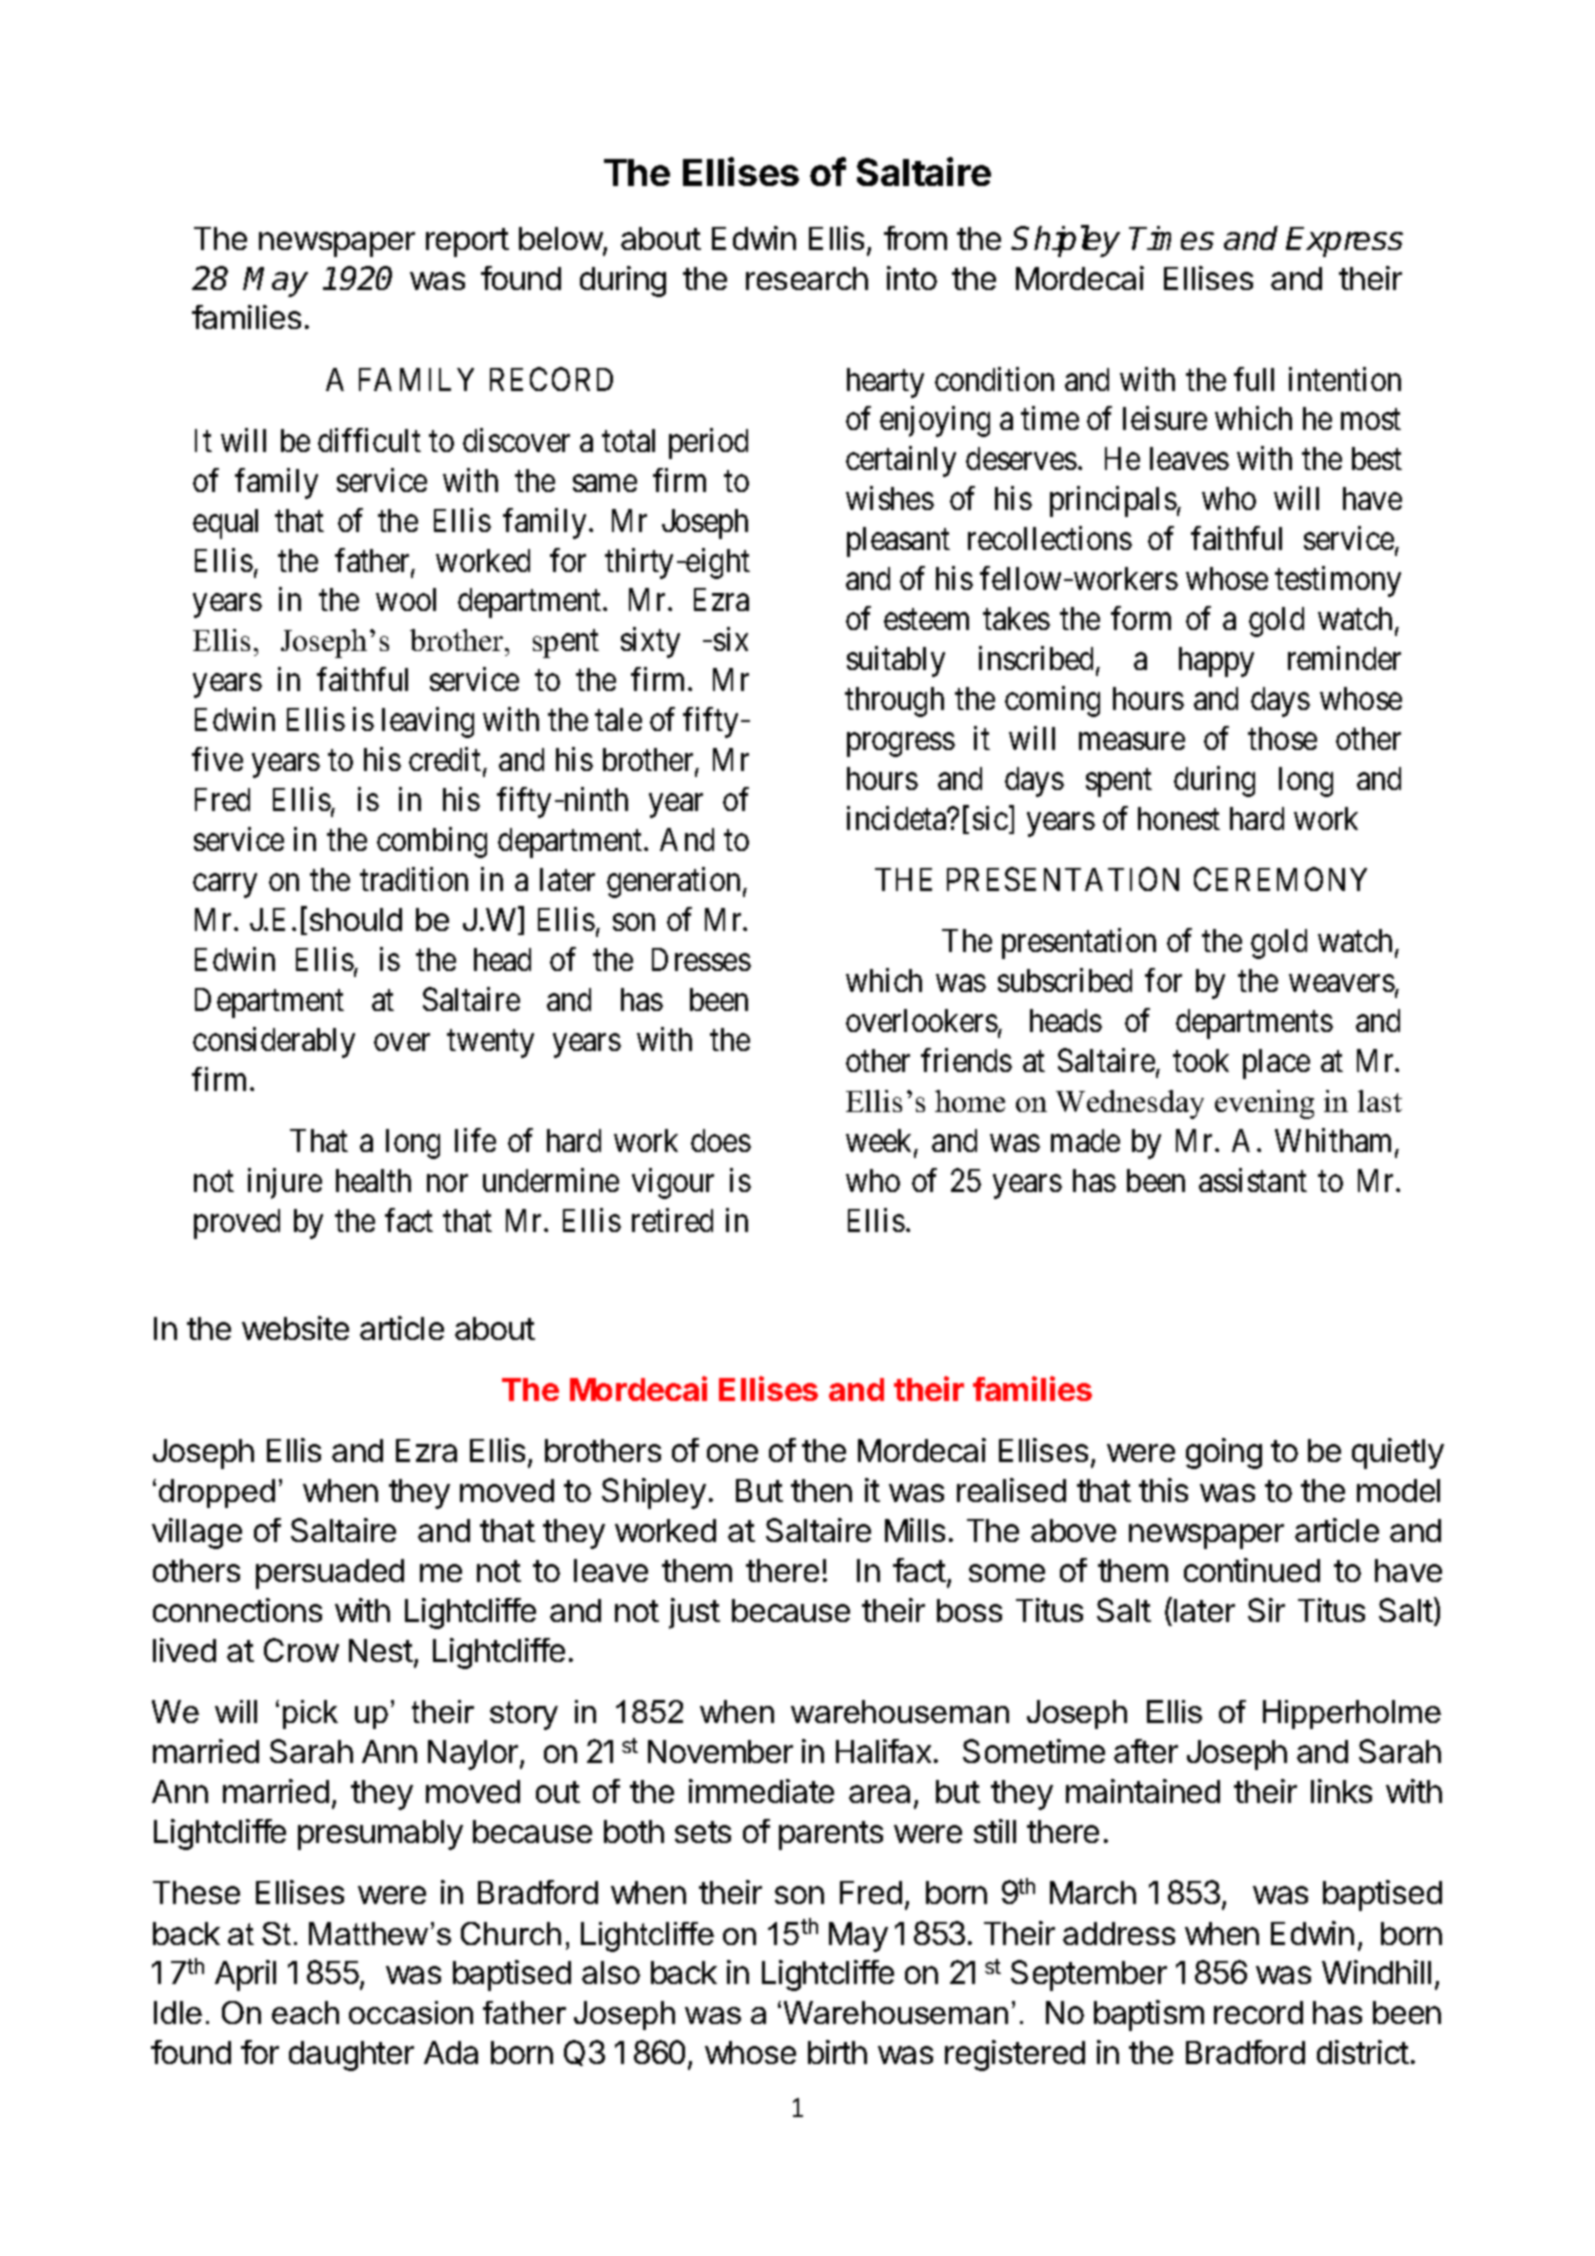 This document has height=2256, width=1595. I want to click on assistant, so click(1253, 1180).
